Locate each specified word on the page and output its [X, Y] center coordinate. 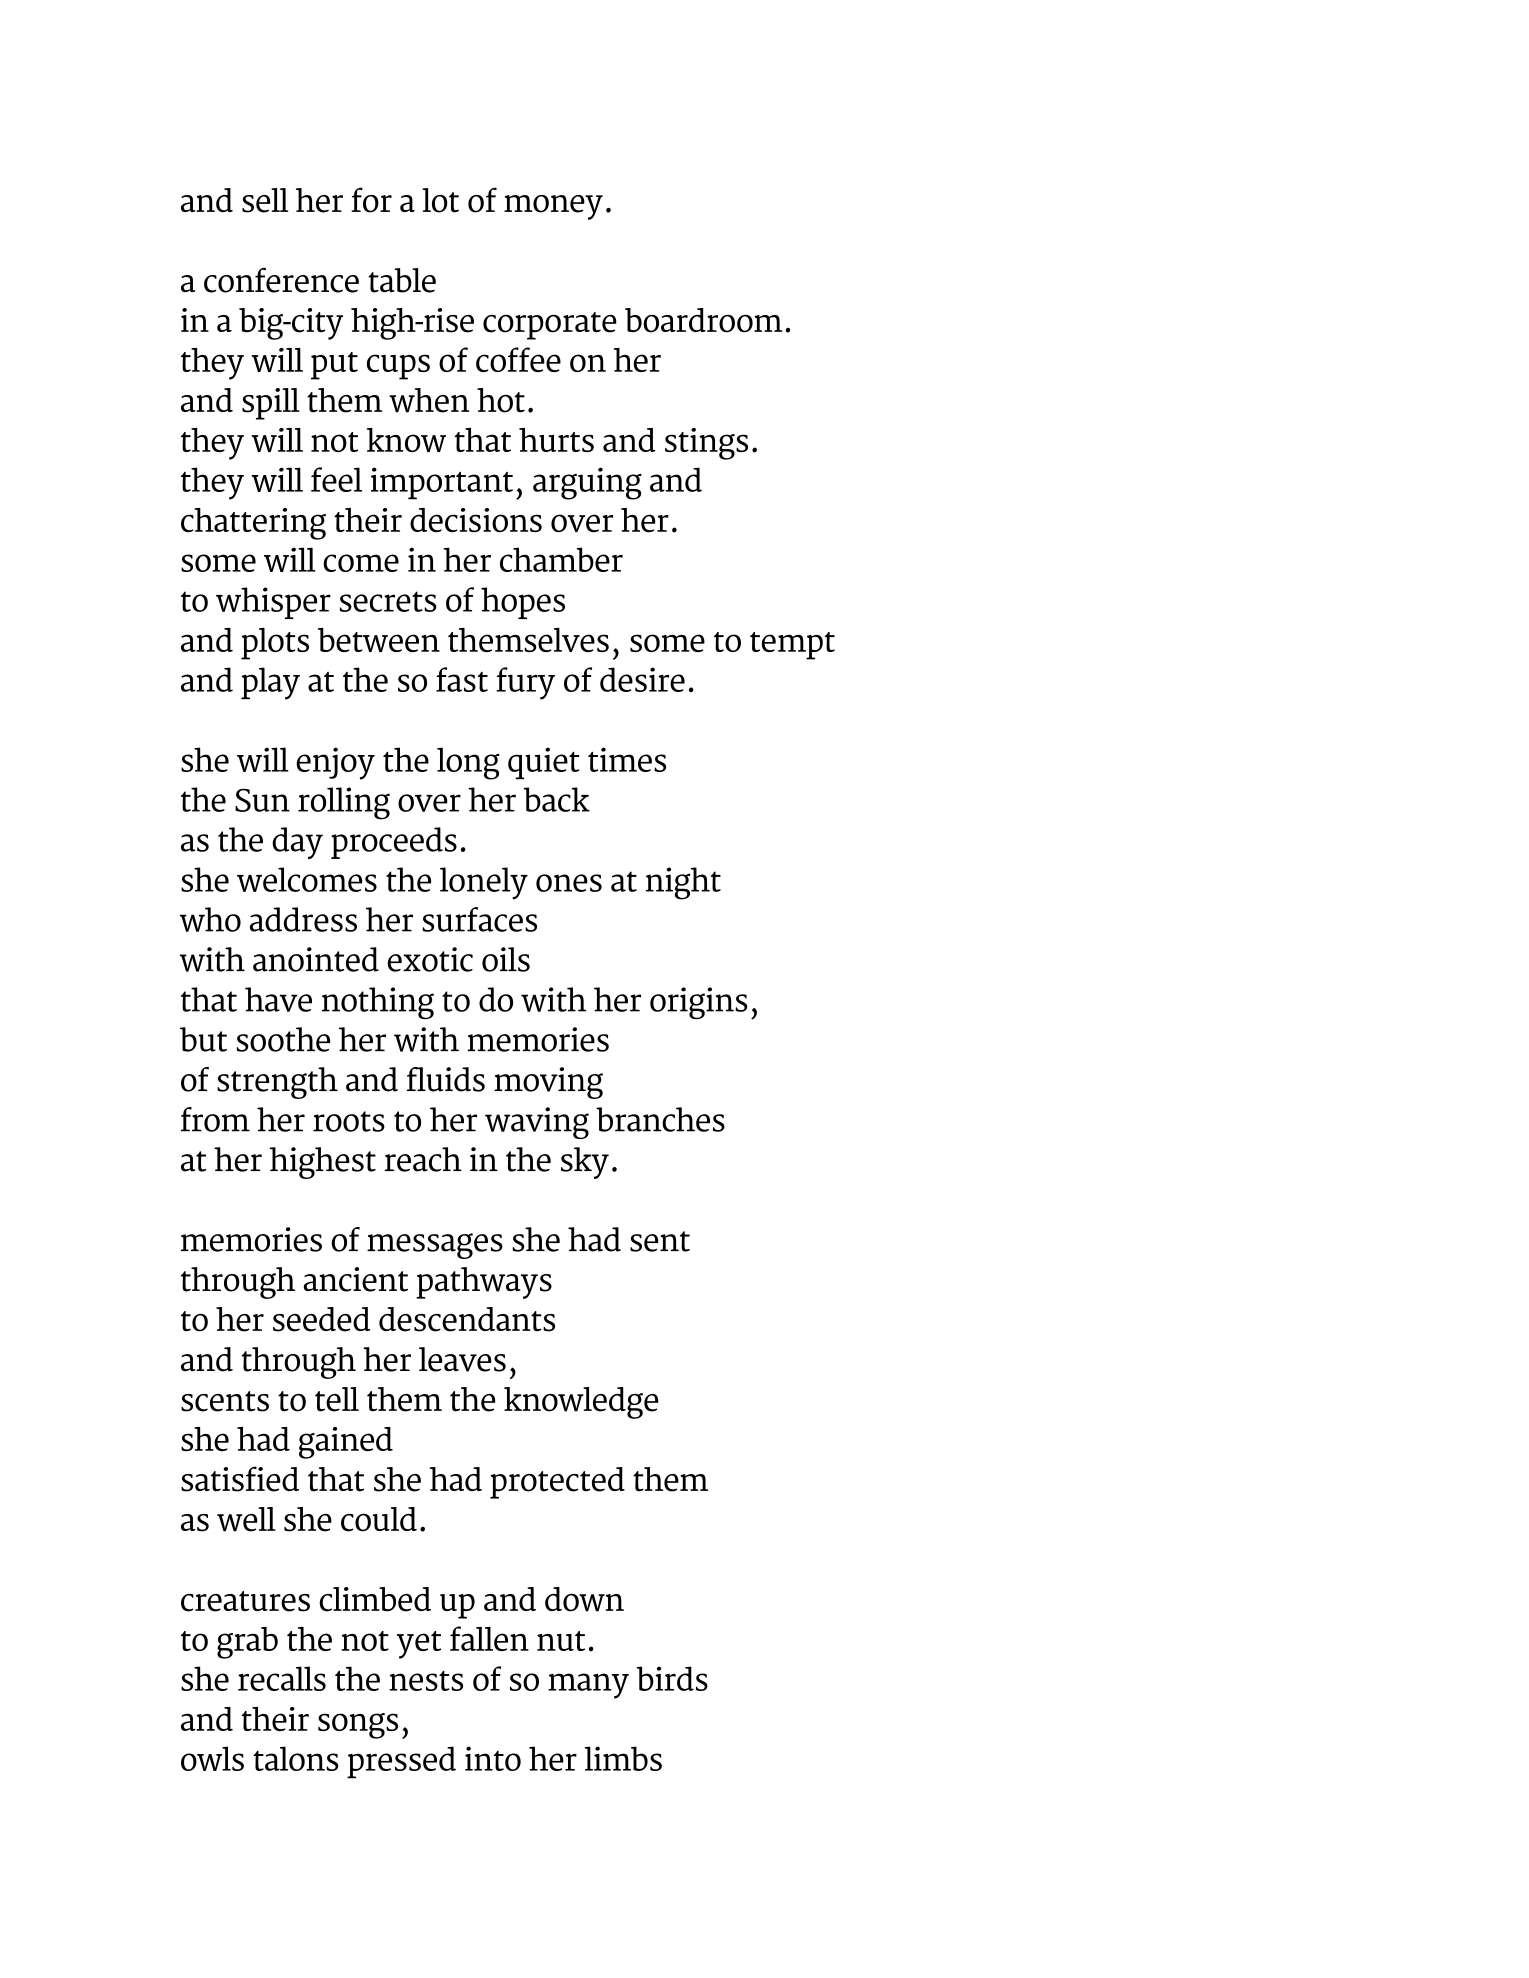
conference [281, 280]
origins [699, 1003]
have [278, 999]
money [553, 207]
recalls [282, 1678]
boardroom [704, 320]
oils [506, 959]
